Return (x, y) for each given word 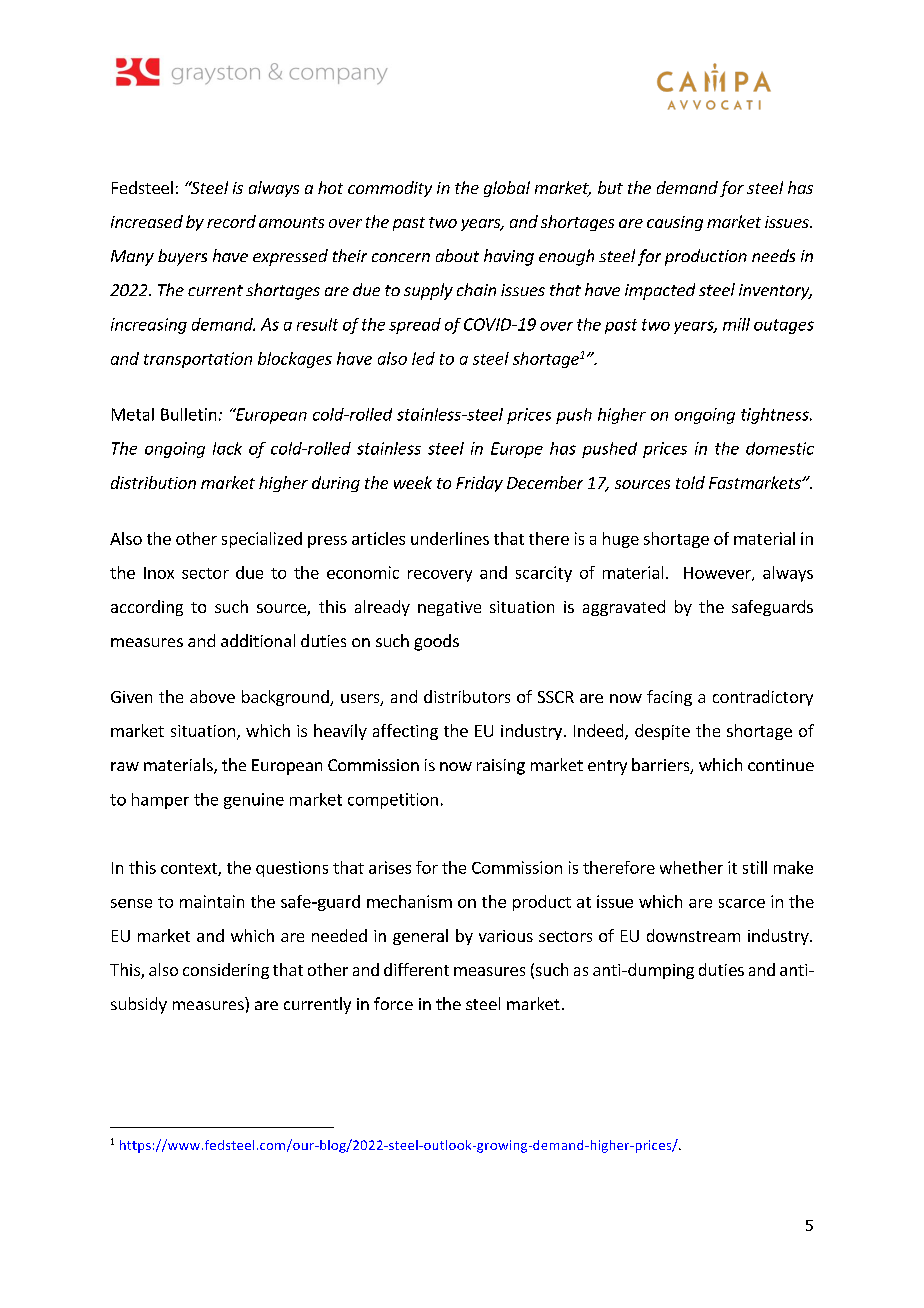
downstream (693, 935)
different (416, 969)
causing (675, 223)
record (231, 221)
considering (226, 971)
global (507, 189)
